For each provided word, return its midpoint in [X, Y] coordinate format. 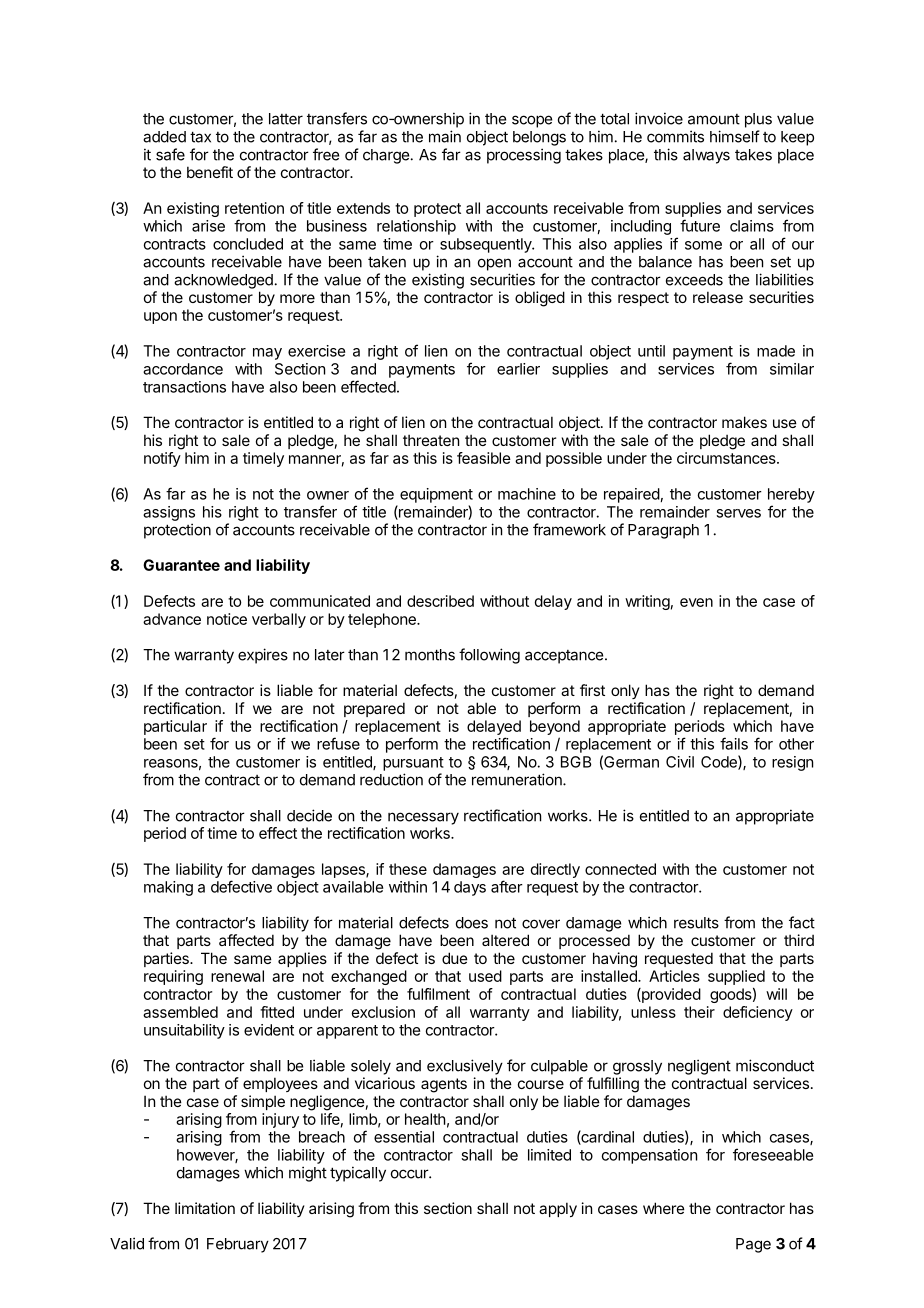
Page [753, 1245]
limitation [205, 1208]
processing [524, 156]
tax [200, 137]
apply [558, 1209]
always [706, 156]
